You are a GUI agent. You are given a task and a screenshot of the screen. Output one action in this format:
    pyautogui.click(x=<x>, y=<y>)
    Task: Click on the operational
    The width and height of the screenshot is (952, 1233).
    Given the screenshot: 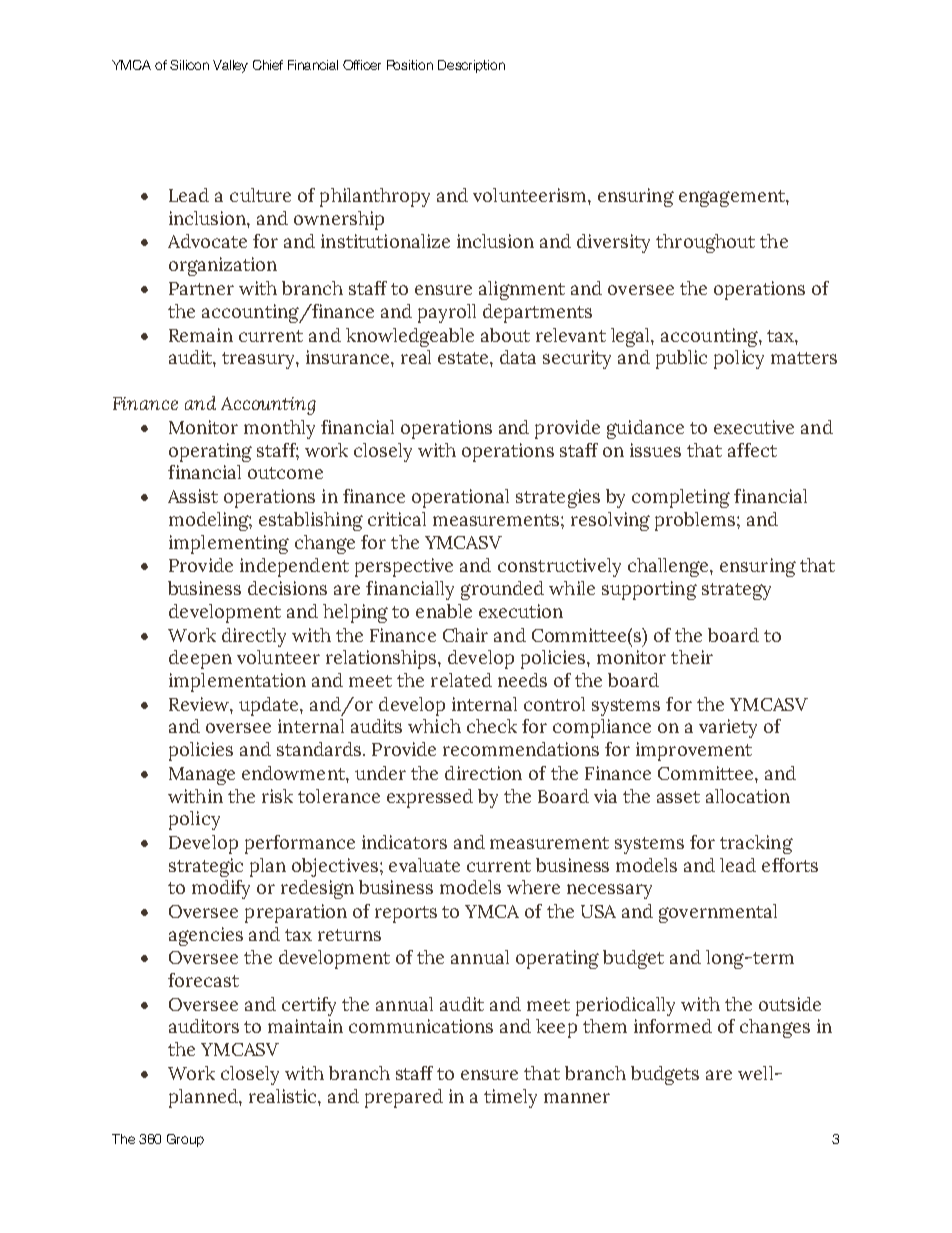 What is the action you would take?
    pyautogui.click(x=460, y=498)
